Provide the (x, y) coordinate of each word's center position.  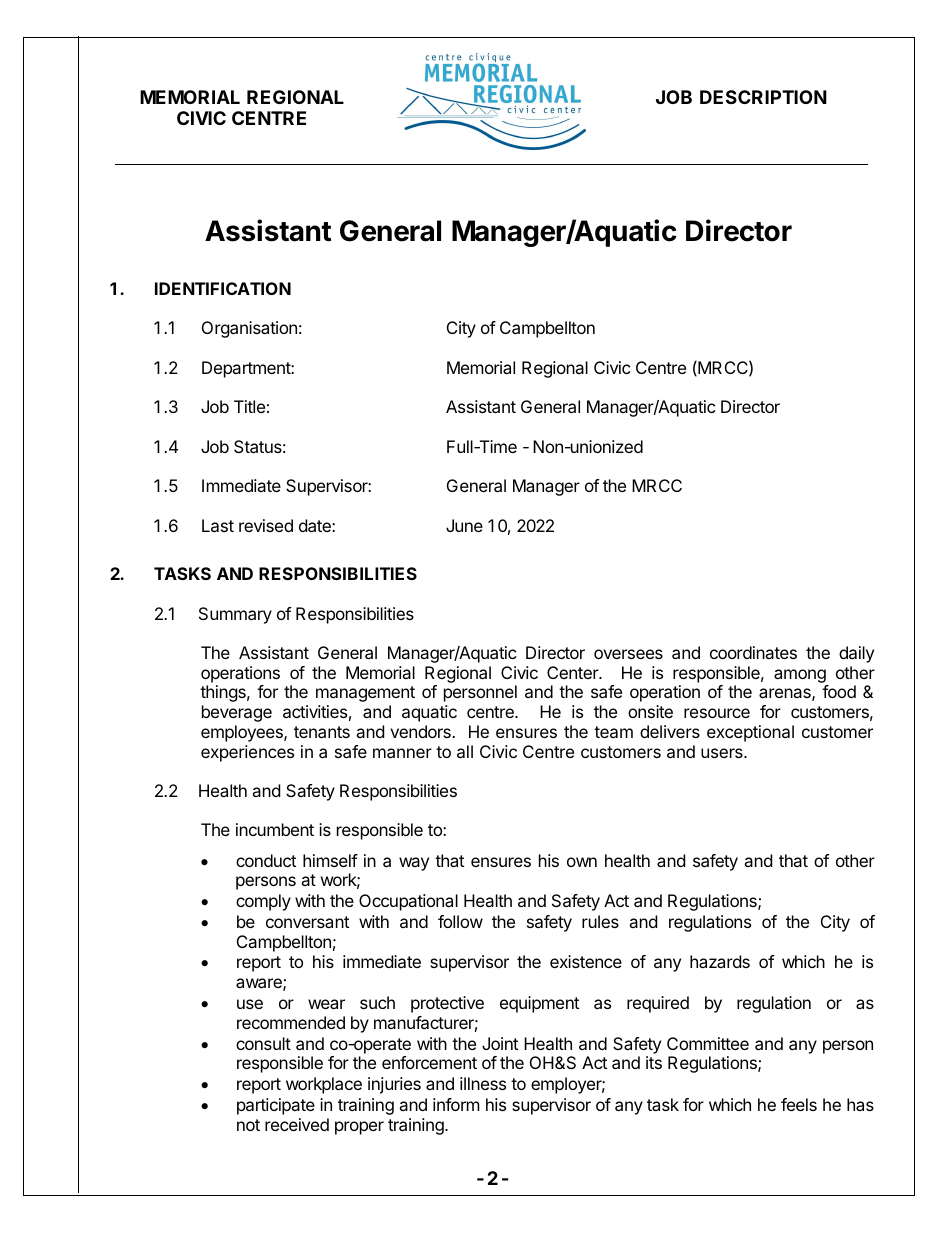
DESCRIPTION (763, 97)
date (316, 525)
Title (249, 406)
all (465, 751)
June (464, 525)
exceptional (750, 733)
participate (276, 1106)
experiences (247, 753)
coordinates (753, 652)
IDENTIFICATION (223, 288)
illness (483, 1083)
